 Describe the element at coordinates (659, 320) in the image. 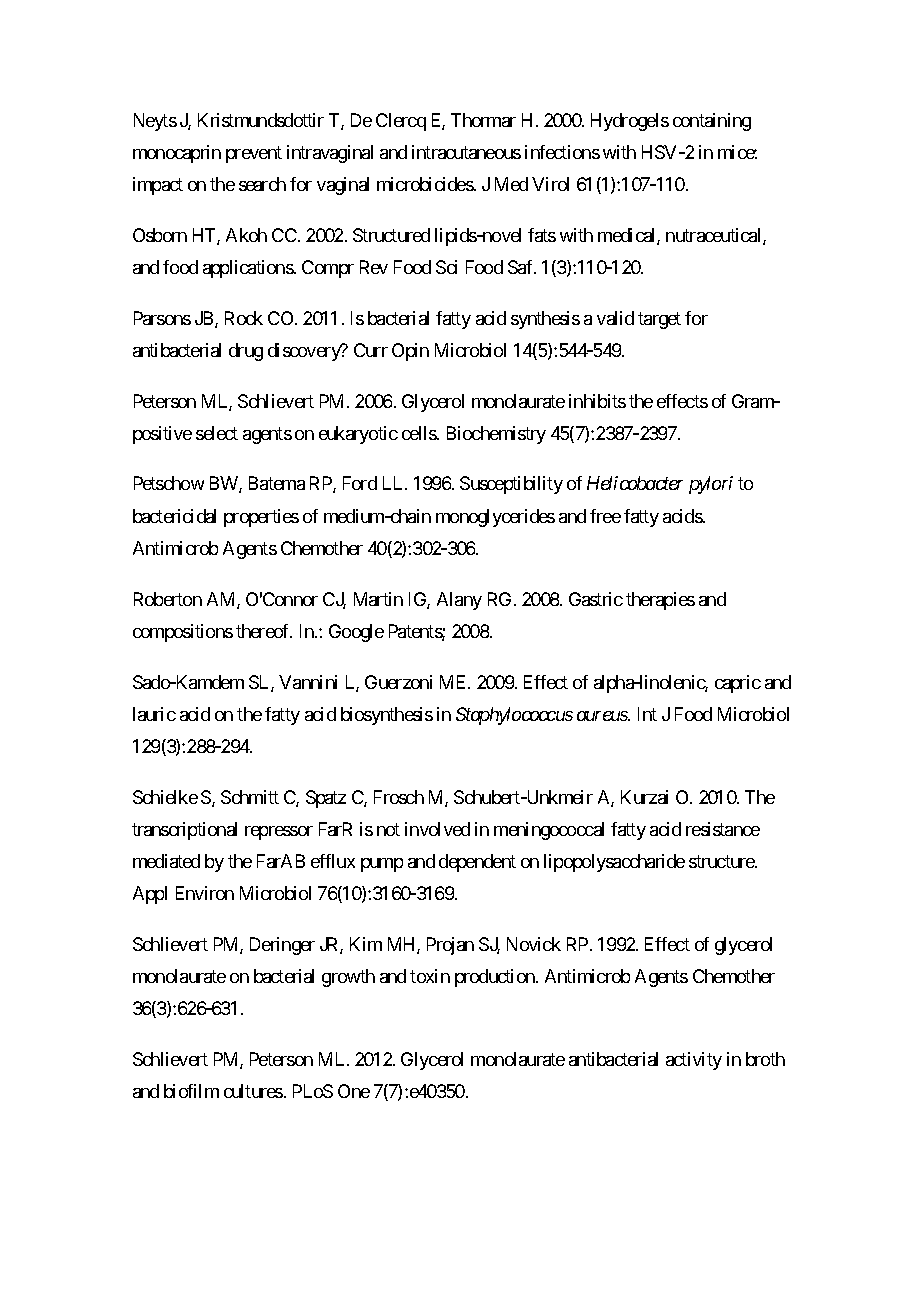

I see `target` at that location.
